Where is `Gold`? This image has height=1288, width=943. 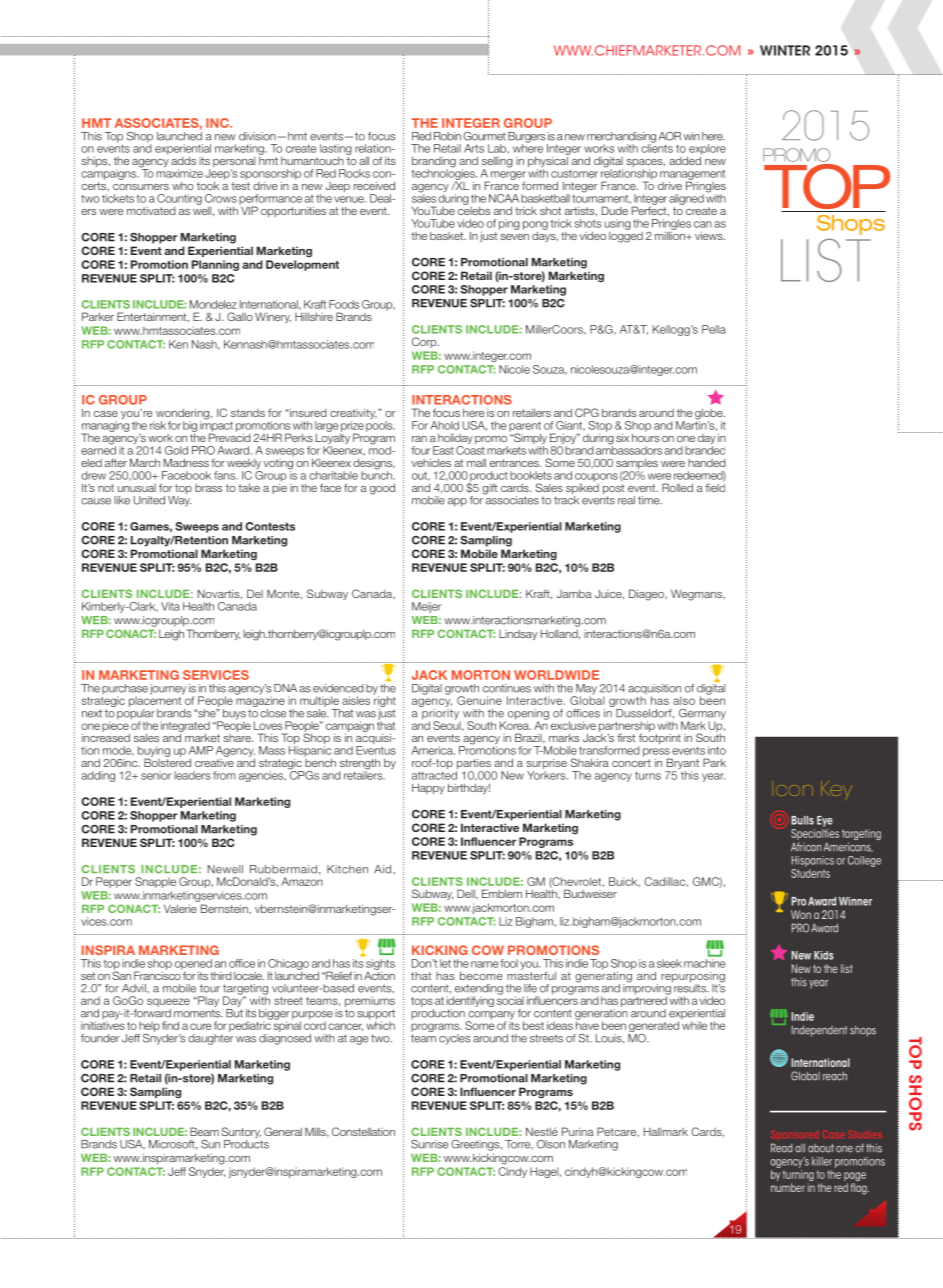 Gold is located at coordinates (176, 450).
